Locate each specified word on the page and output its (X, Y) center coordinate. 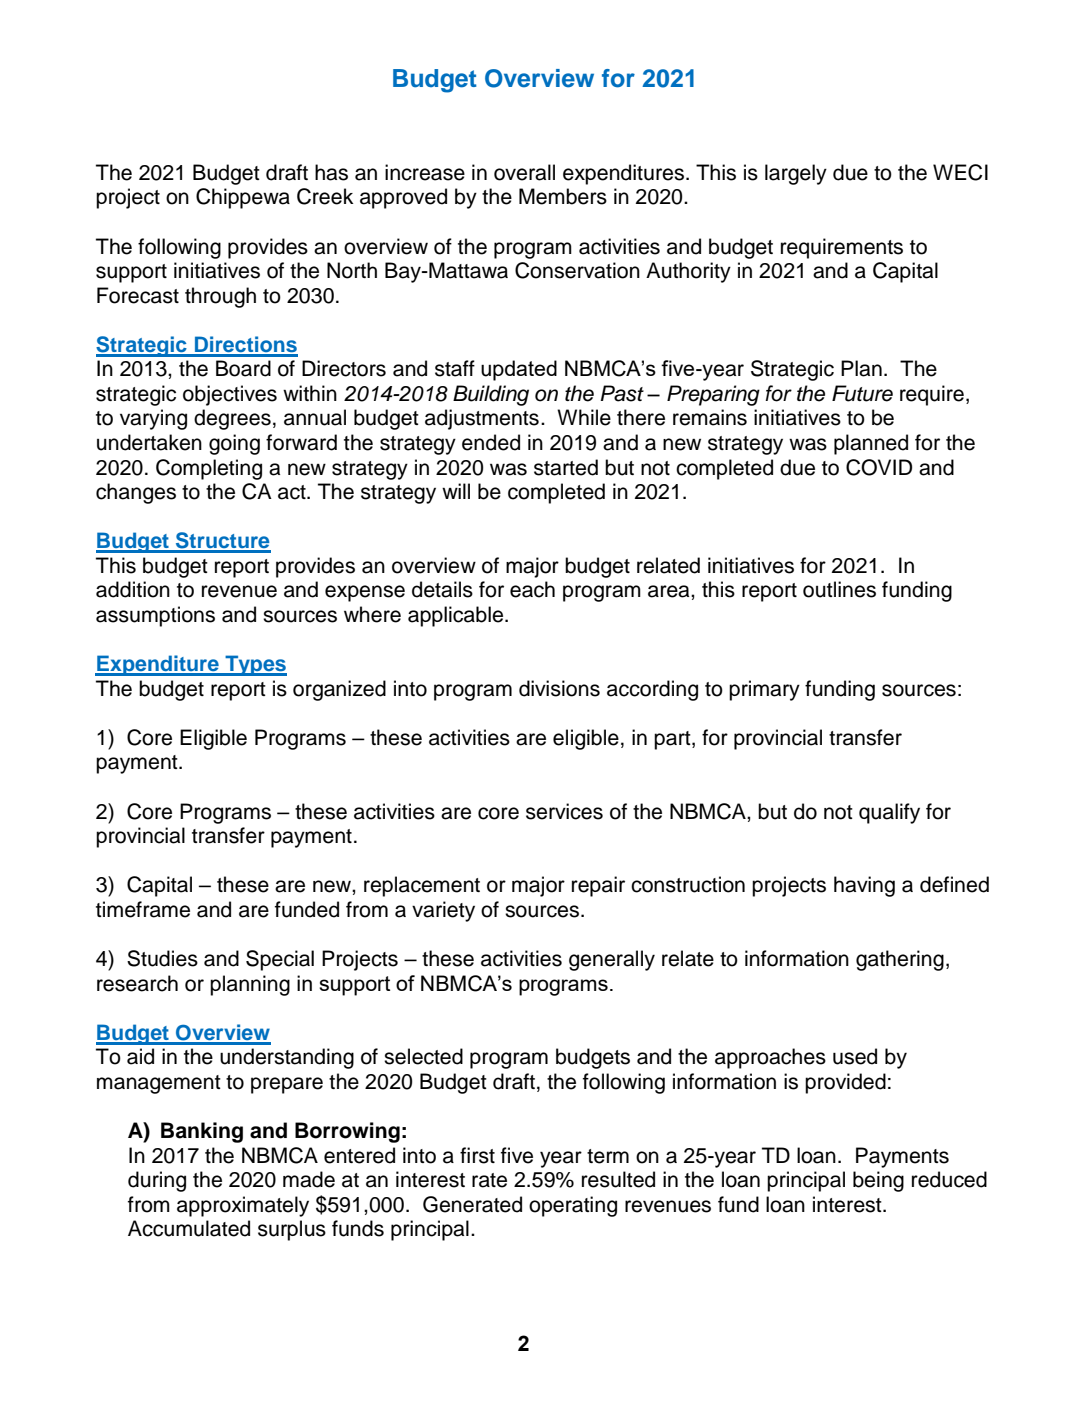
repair (598, 886)
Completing (209, 469)
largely (796, 174)
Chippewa (243, 198)
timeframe (143, 909)
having (864, 886)
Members (563, 196)
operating (573, 1206)
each (532, 589)
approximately (243, 1206)
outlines (839, 589)
